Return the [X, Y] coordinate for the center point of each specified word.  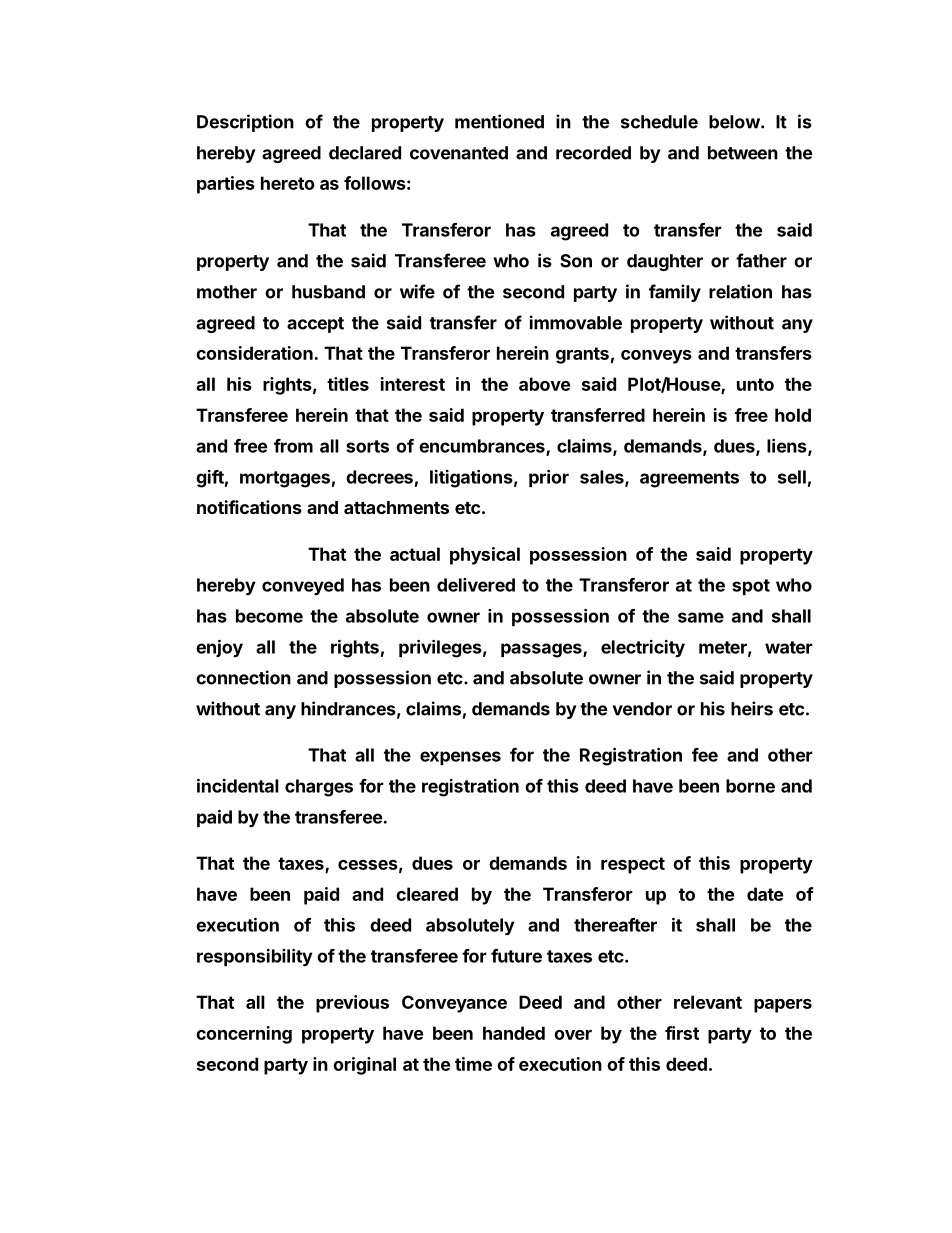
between [743, 153]
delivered [476, 585]
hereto [288, 183]
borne [750, 786]
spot [751, 587]
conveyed [303, 587]
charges [319, 788]
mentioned [499, 121]
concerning [244, 1035]
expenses [460, 758]
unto [755, 384]
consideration [254, 353]
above [544, 384]
